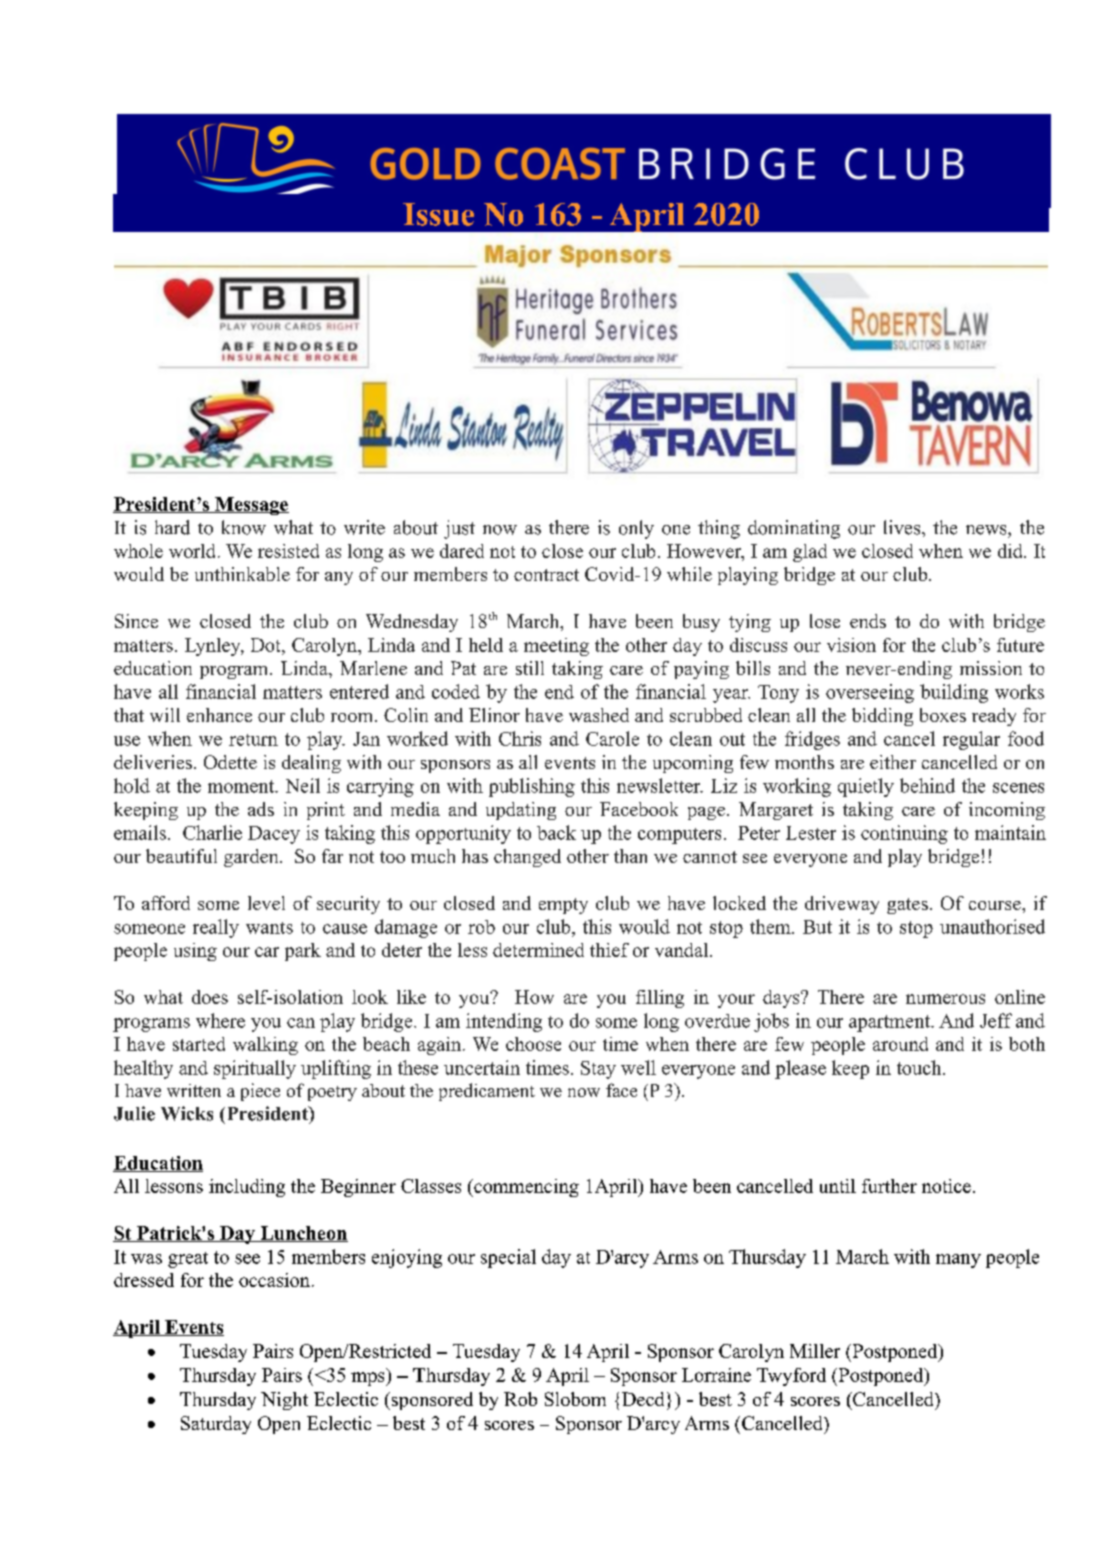 This document has width=1105, height=1563. Describe the element at coordinates (945, 999) in the document. I see `numerous` at that location.
